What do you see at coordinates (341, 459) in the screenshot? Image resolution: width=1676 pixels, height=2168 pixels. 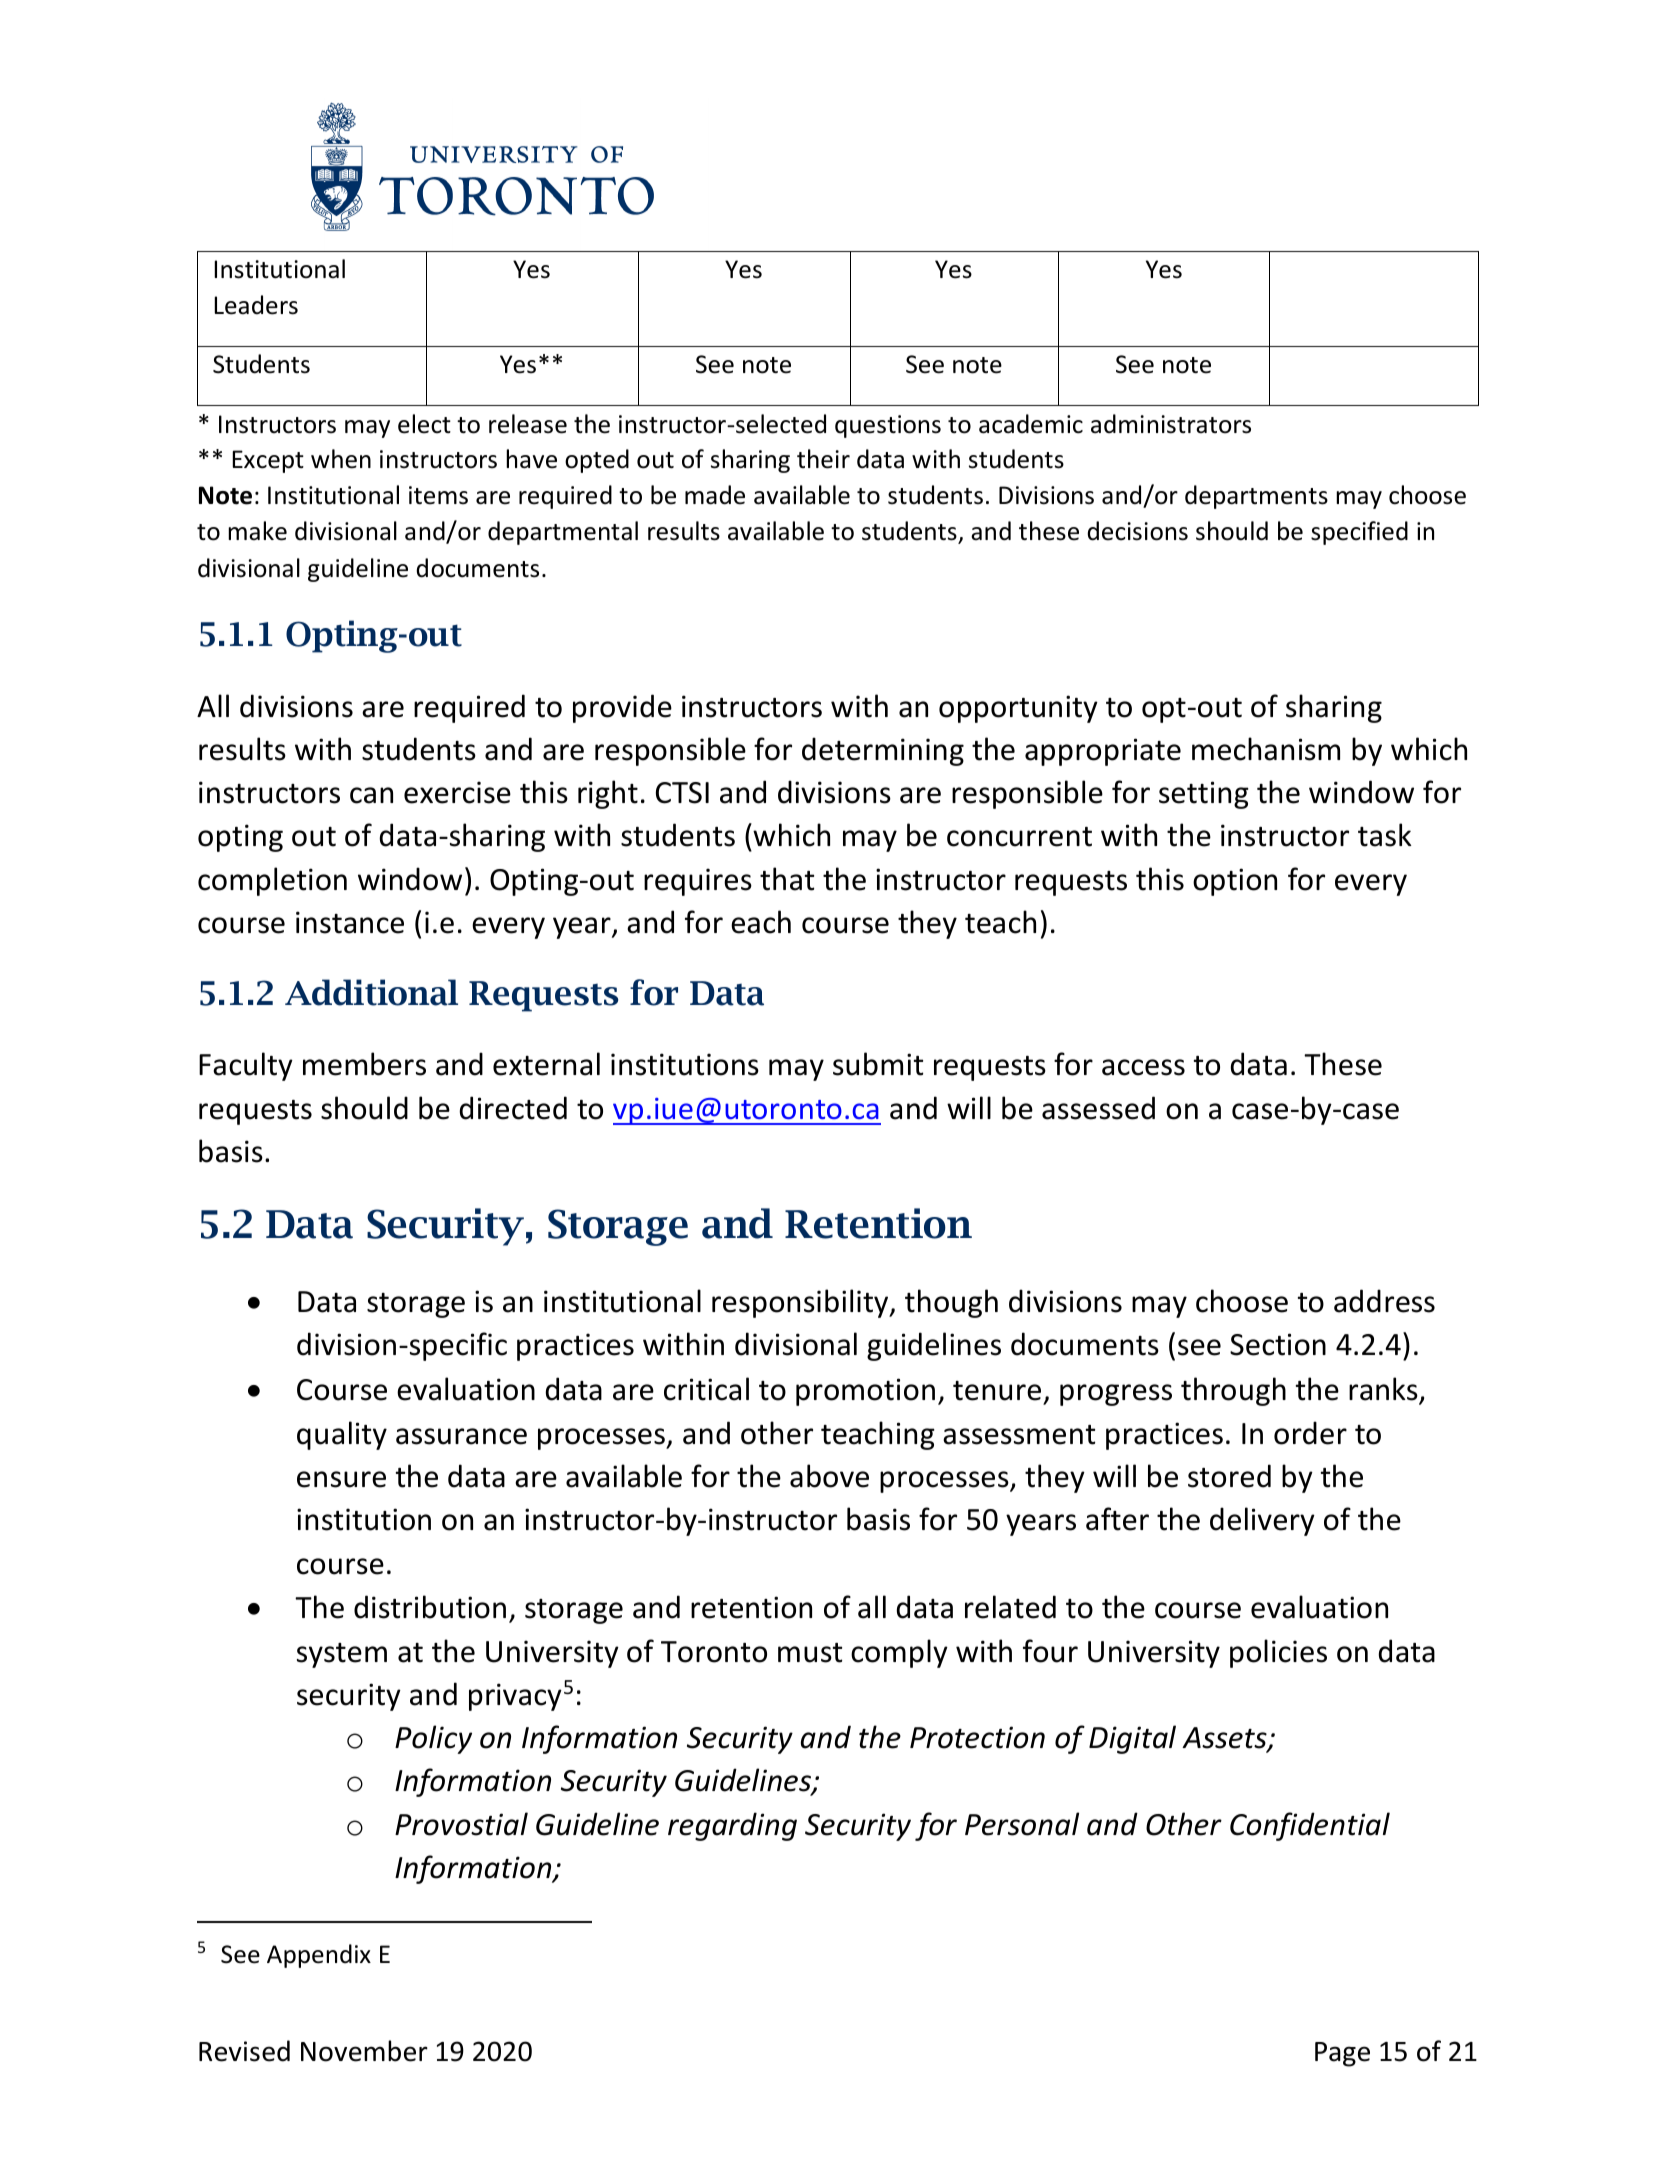 I see `when` at bounding box center [341, 459].
